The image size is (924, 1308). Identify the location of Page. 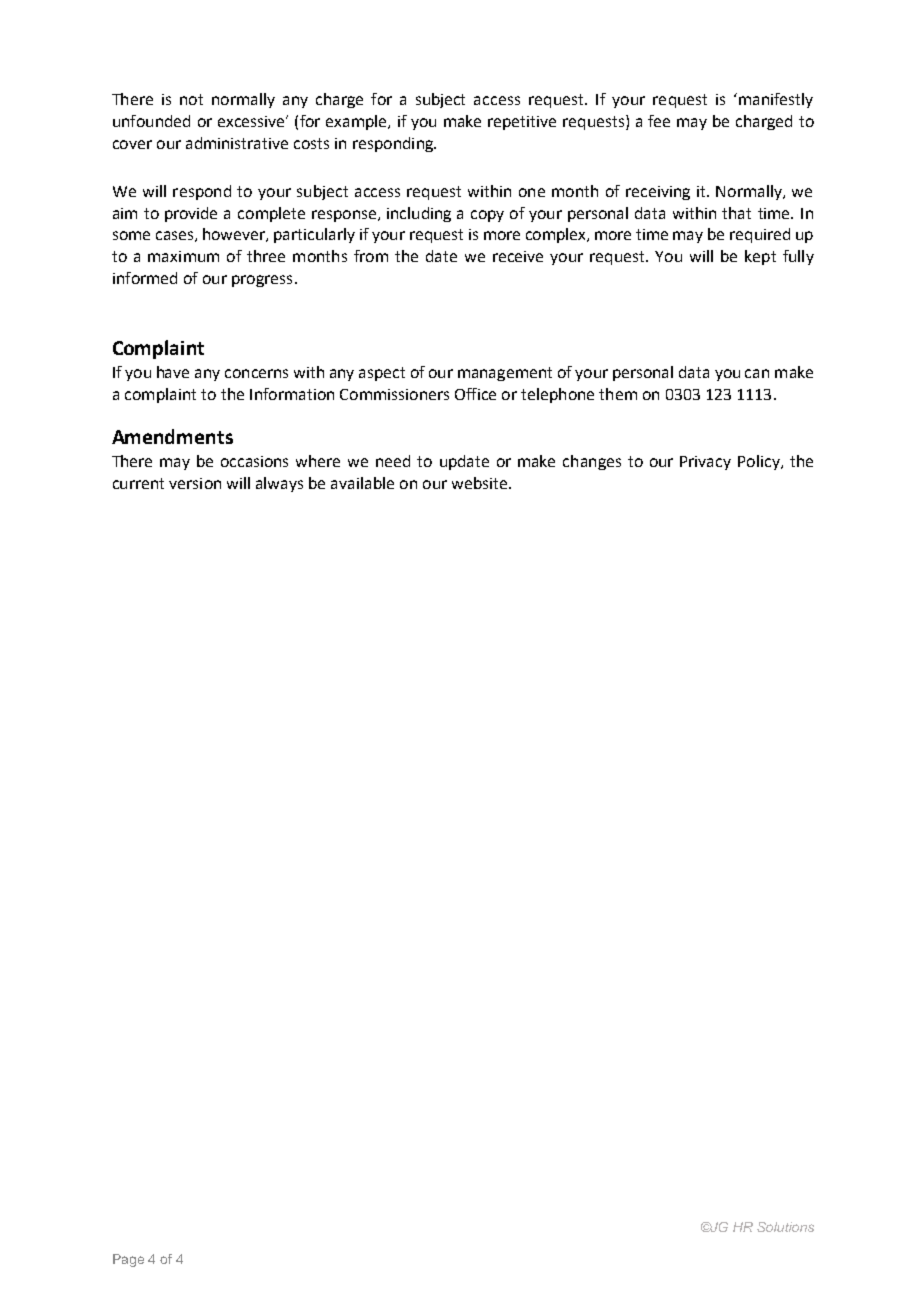
(128, 1260).
